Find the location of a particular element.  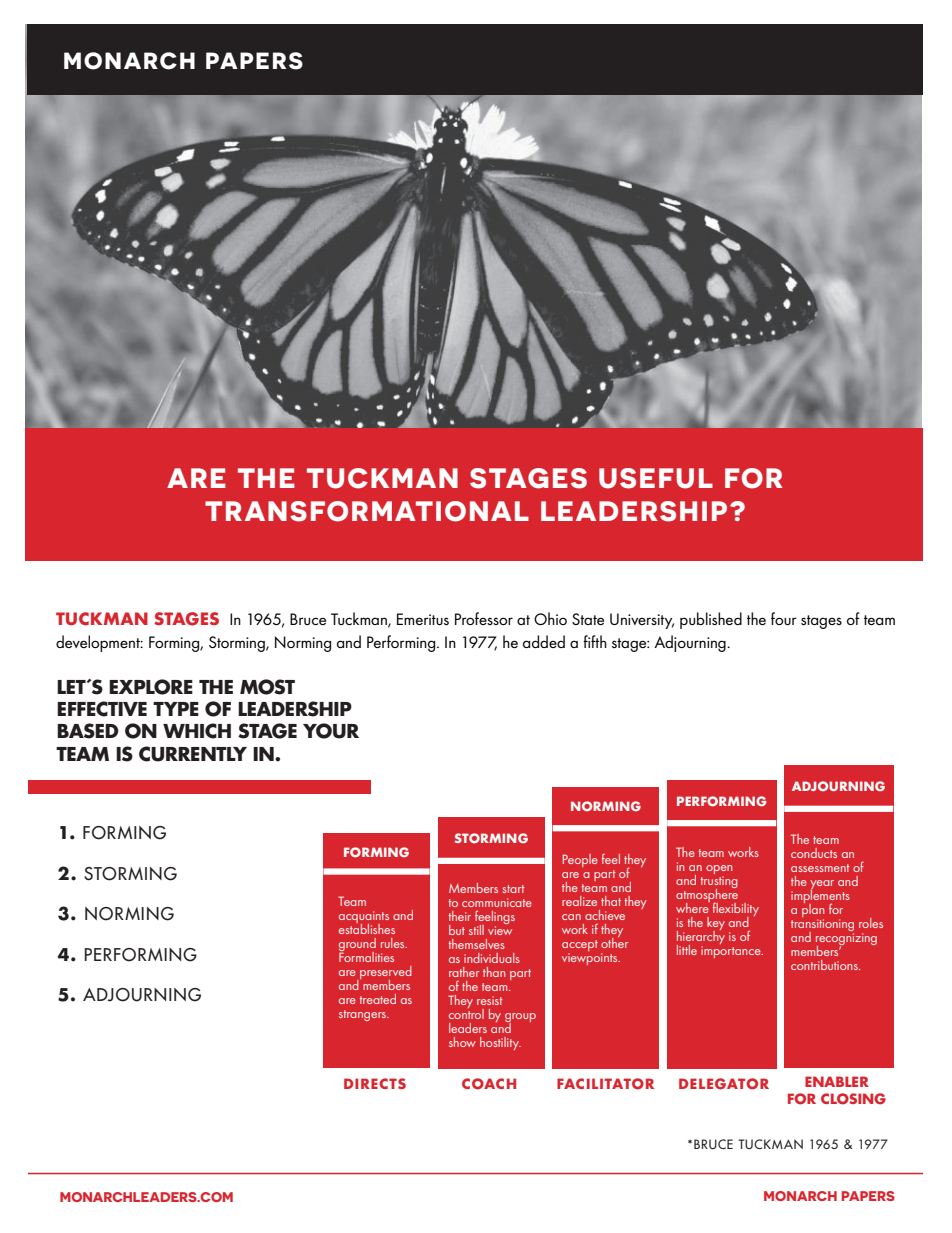

ENABLER is located at coordinates (837, 1081).
